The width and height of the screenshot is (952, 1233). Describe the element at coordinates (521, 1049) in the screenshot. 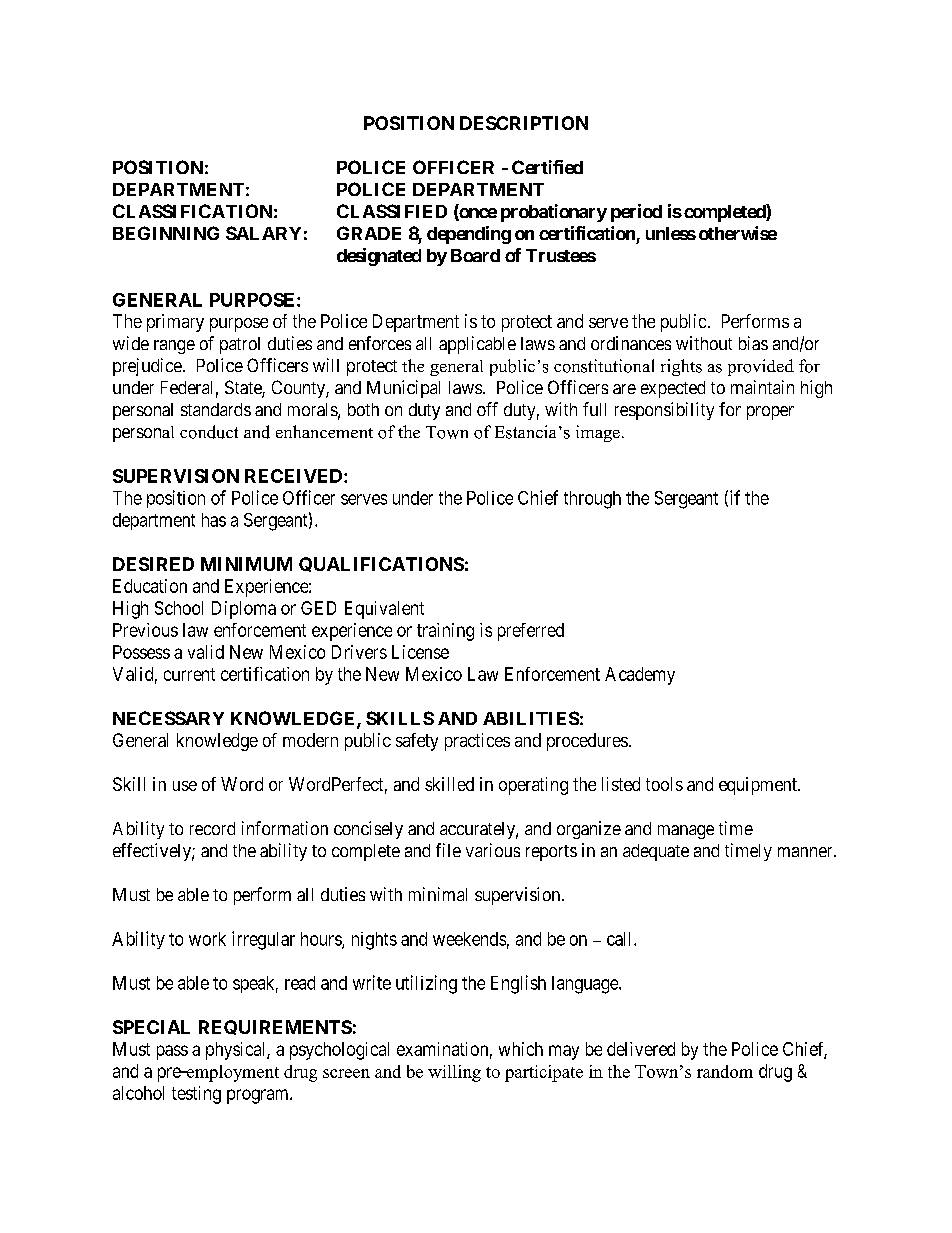

I see `which` at that location.
